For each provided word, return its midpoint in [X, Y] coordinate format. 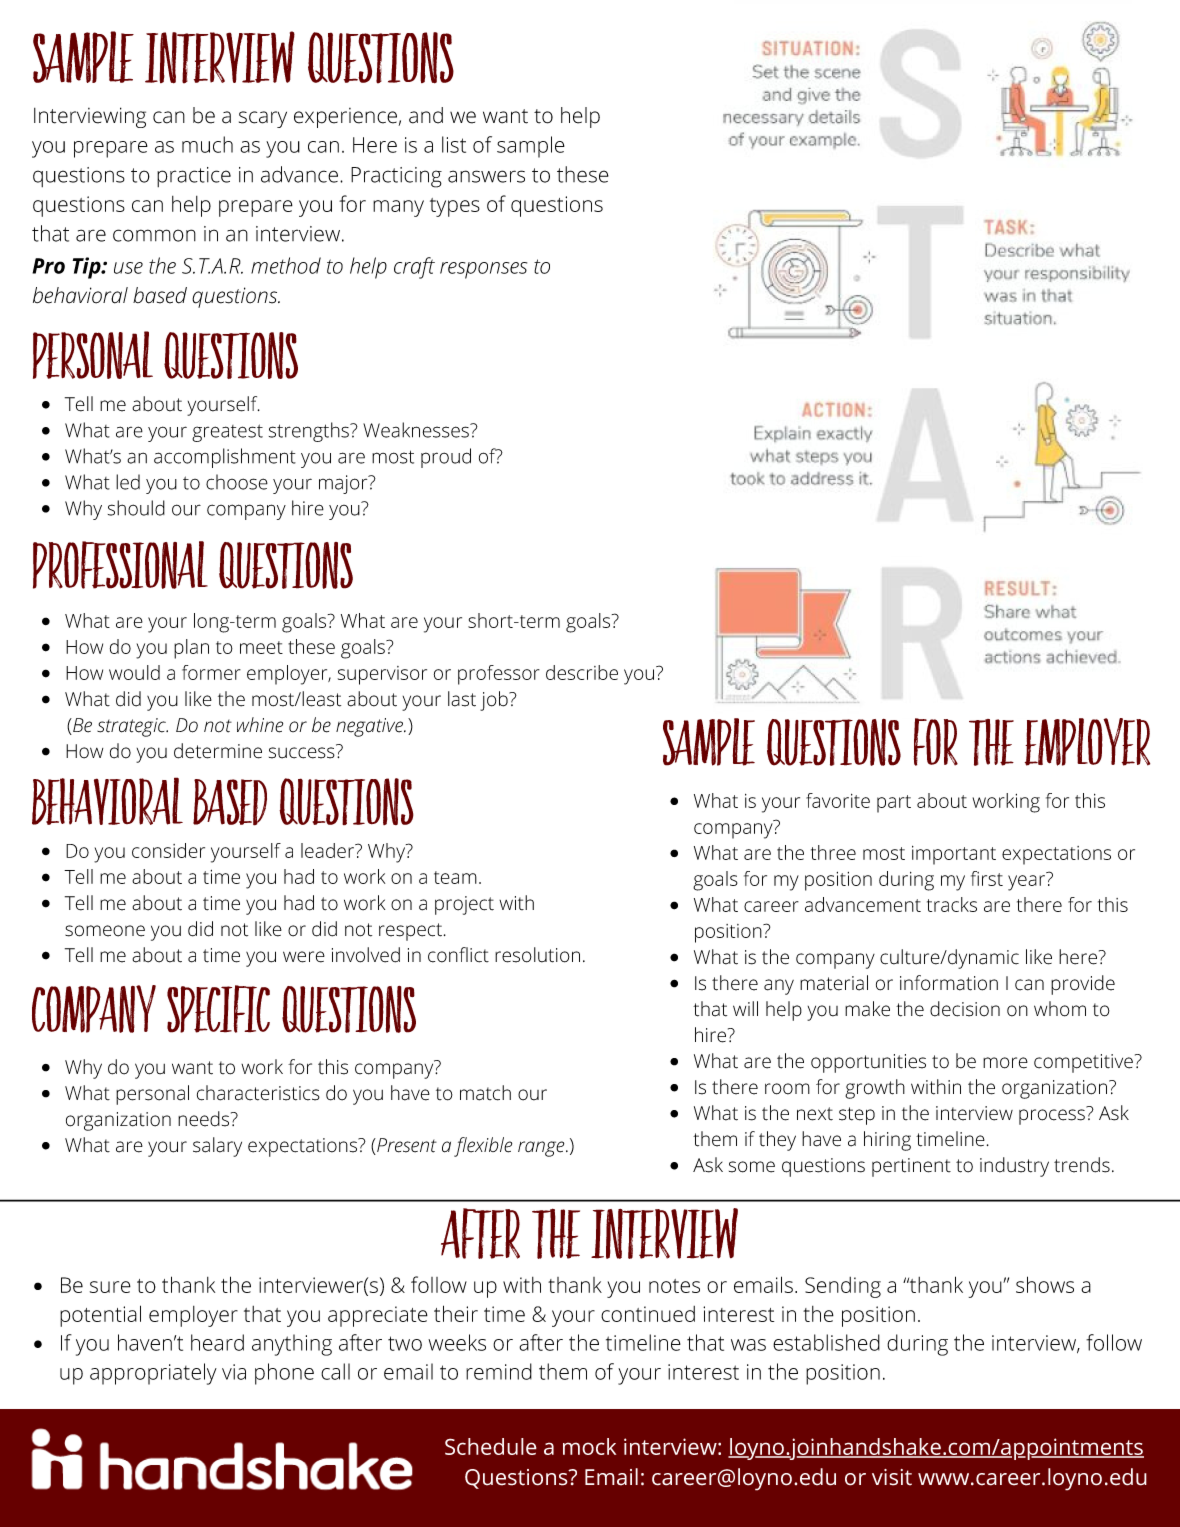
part [894, 804]
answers [486, 176]
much [207, 144]
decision [965, 1009]
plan [191, 649]
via [234, 1372]
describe [582, 672]
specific [218, 1009]
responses [483, 270]
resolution [537, 955]
